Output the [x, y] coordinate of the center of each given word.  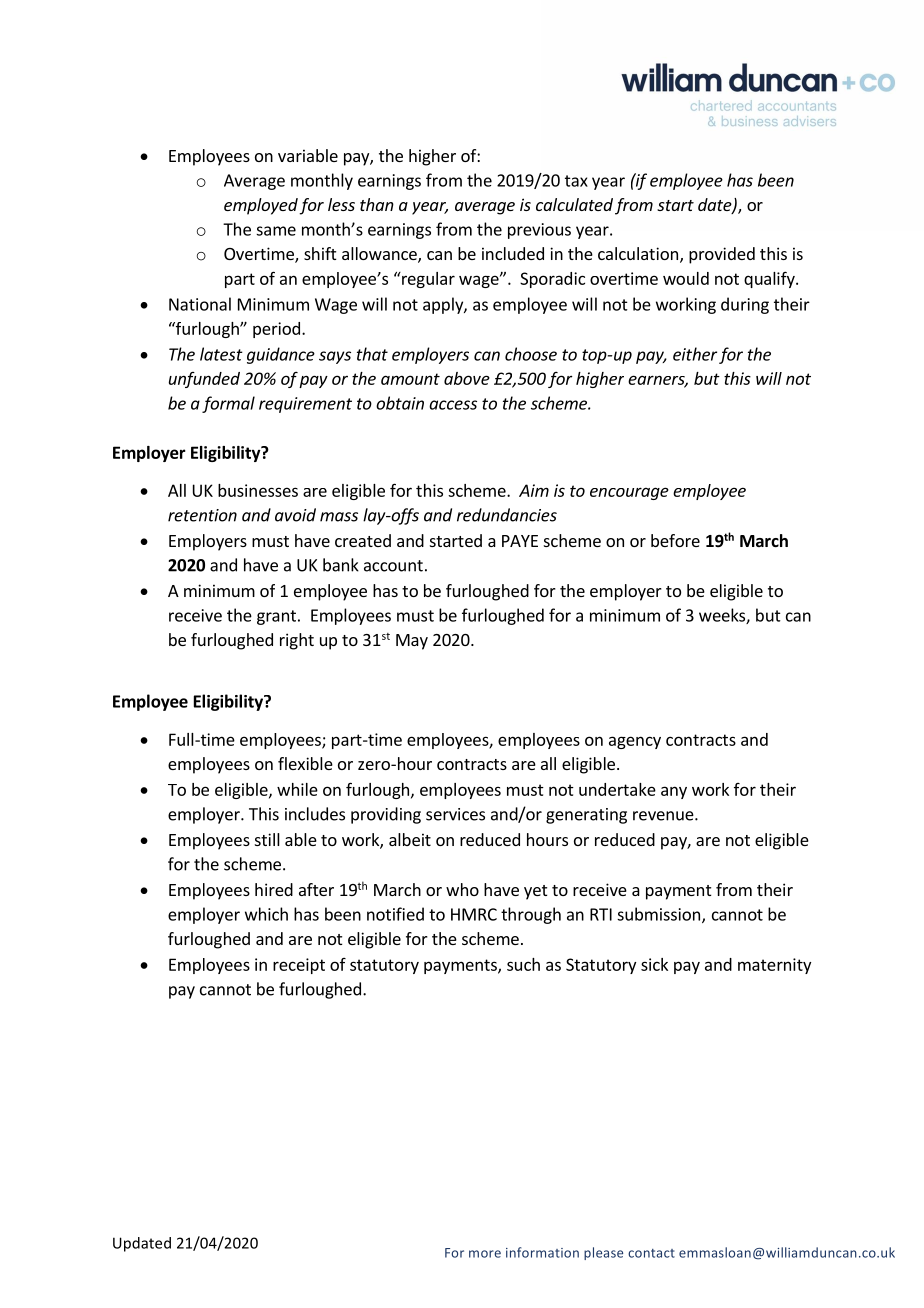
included [513, 253]
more [485, 1254]
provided [722, 255]
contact [651, 1253]
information [542, 1252]
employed [261, 206]
